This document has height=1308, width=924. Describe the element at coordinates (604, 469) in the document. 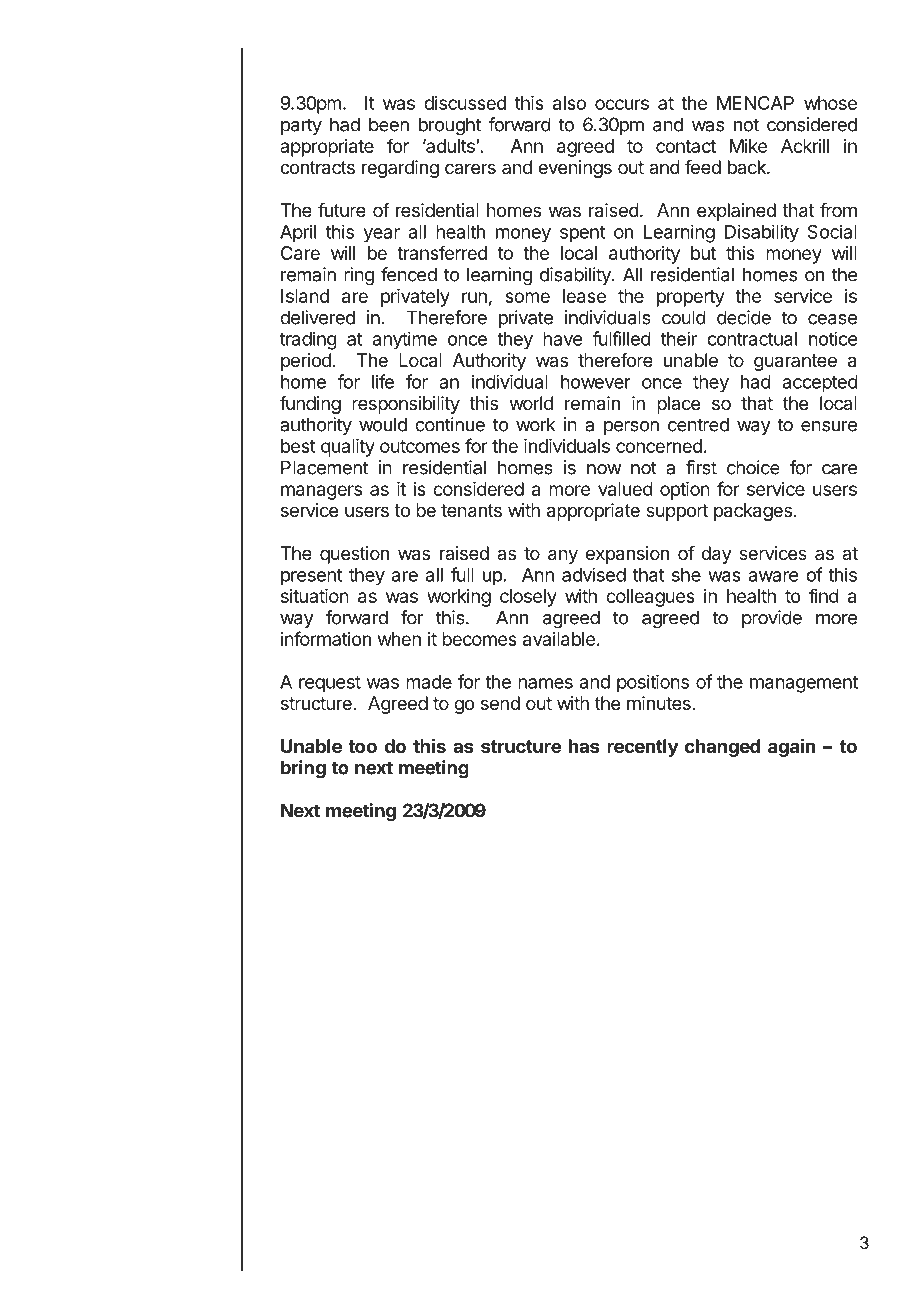

I see `now` at that location.
